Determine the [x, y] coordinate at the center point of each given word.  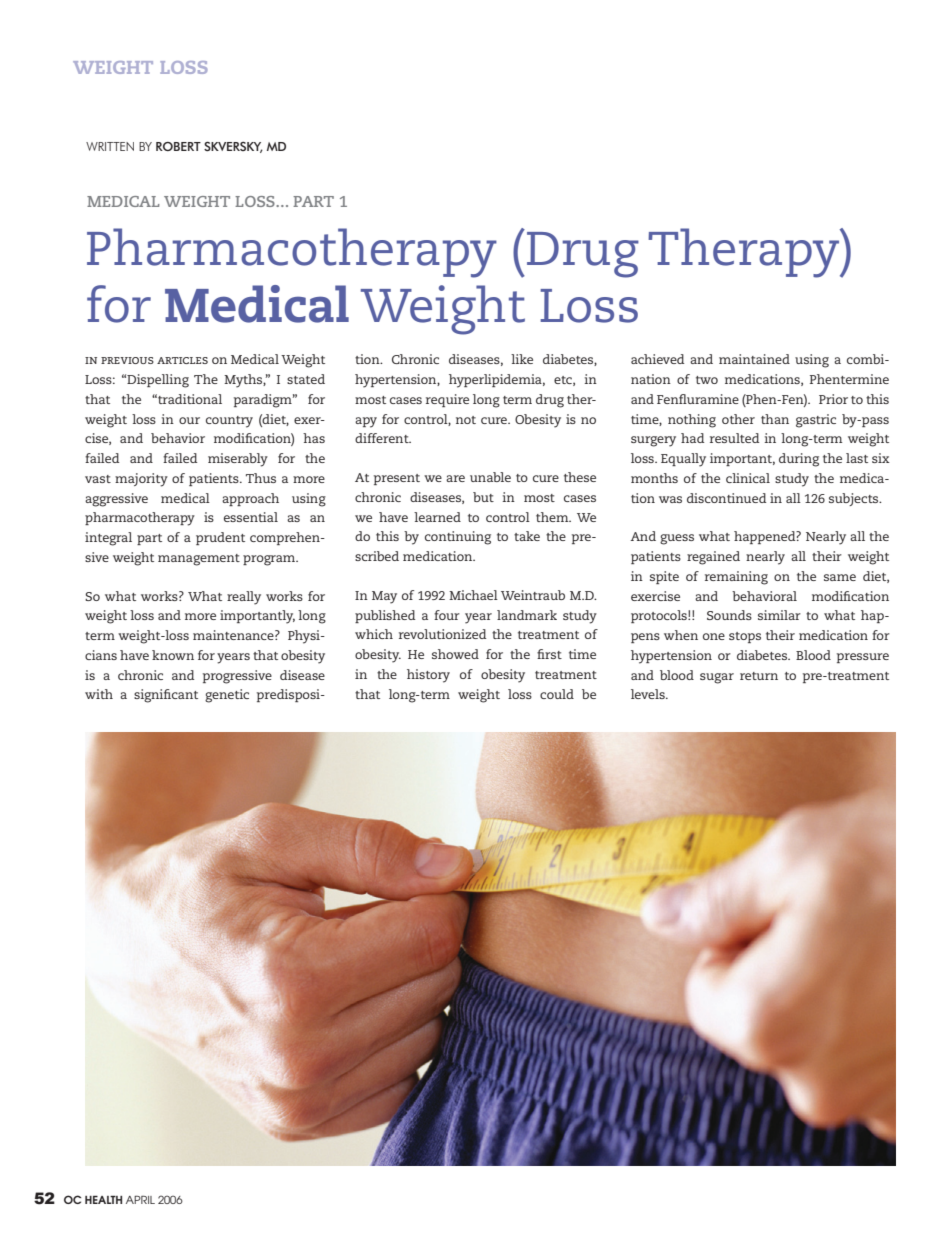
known [173, 655]
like [522, 359]
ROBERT [178, 146]
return [759, 676]
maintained [754, 359]
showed [455, 654]
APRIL [140, 1200]
